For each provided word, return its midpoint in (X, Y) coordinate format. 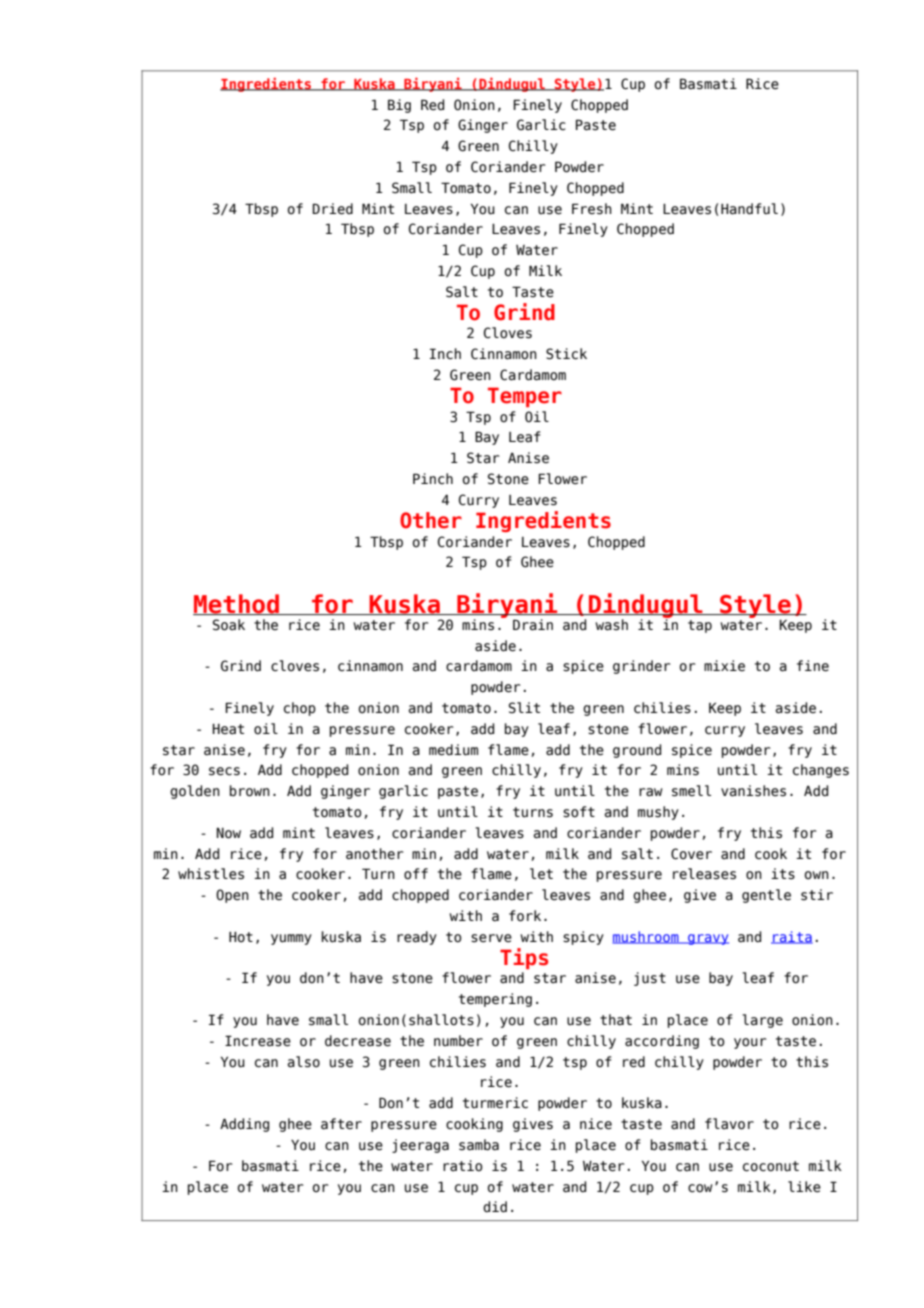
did (495, 1207)
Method (237, 604)
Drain (533, 625)
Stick (566, 354)
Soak (229, 625)
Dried (332, 209)
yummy (291, 939)
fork (525, 916)
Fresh (592, 209)
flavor (729, 1124)
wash (611, 625)
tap (700, 626)
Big (399, 106)
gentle (766, 896)
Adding (244, 1125)
